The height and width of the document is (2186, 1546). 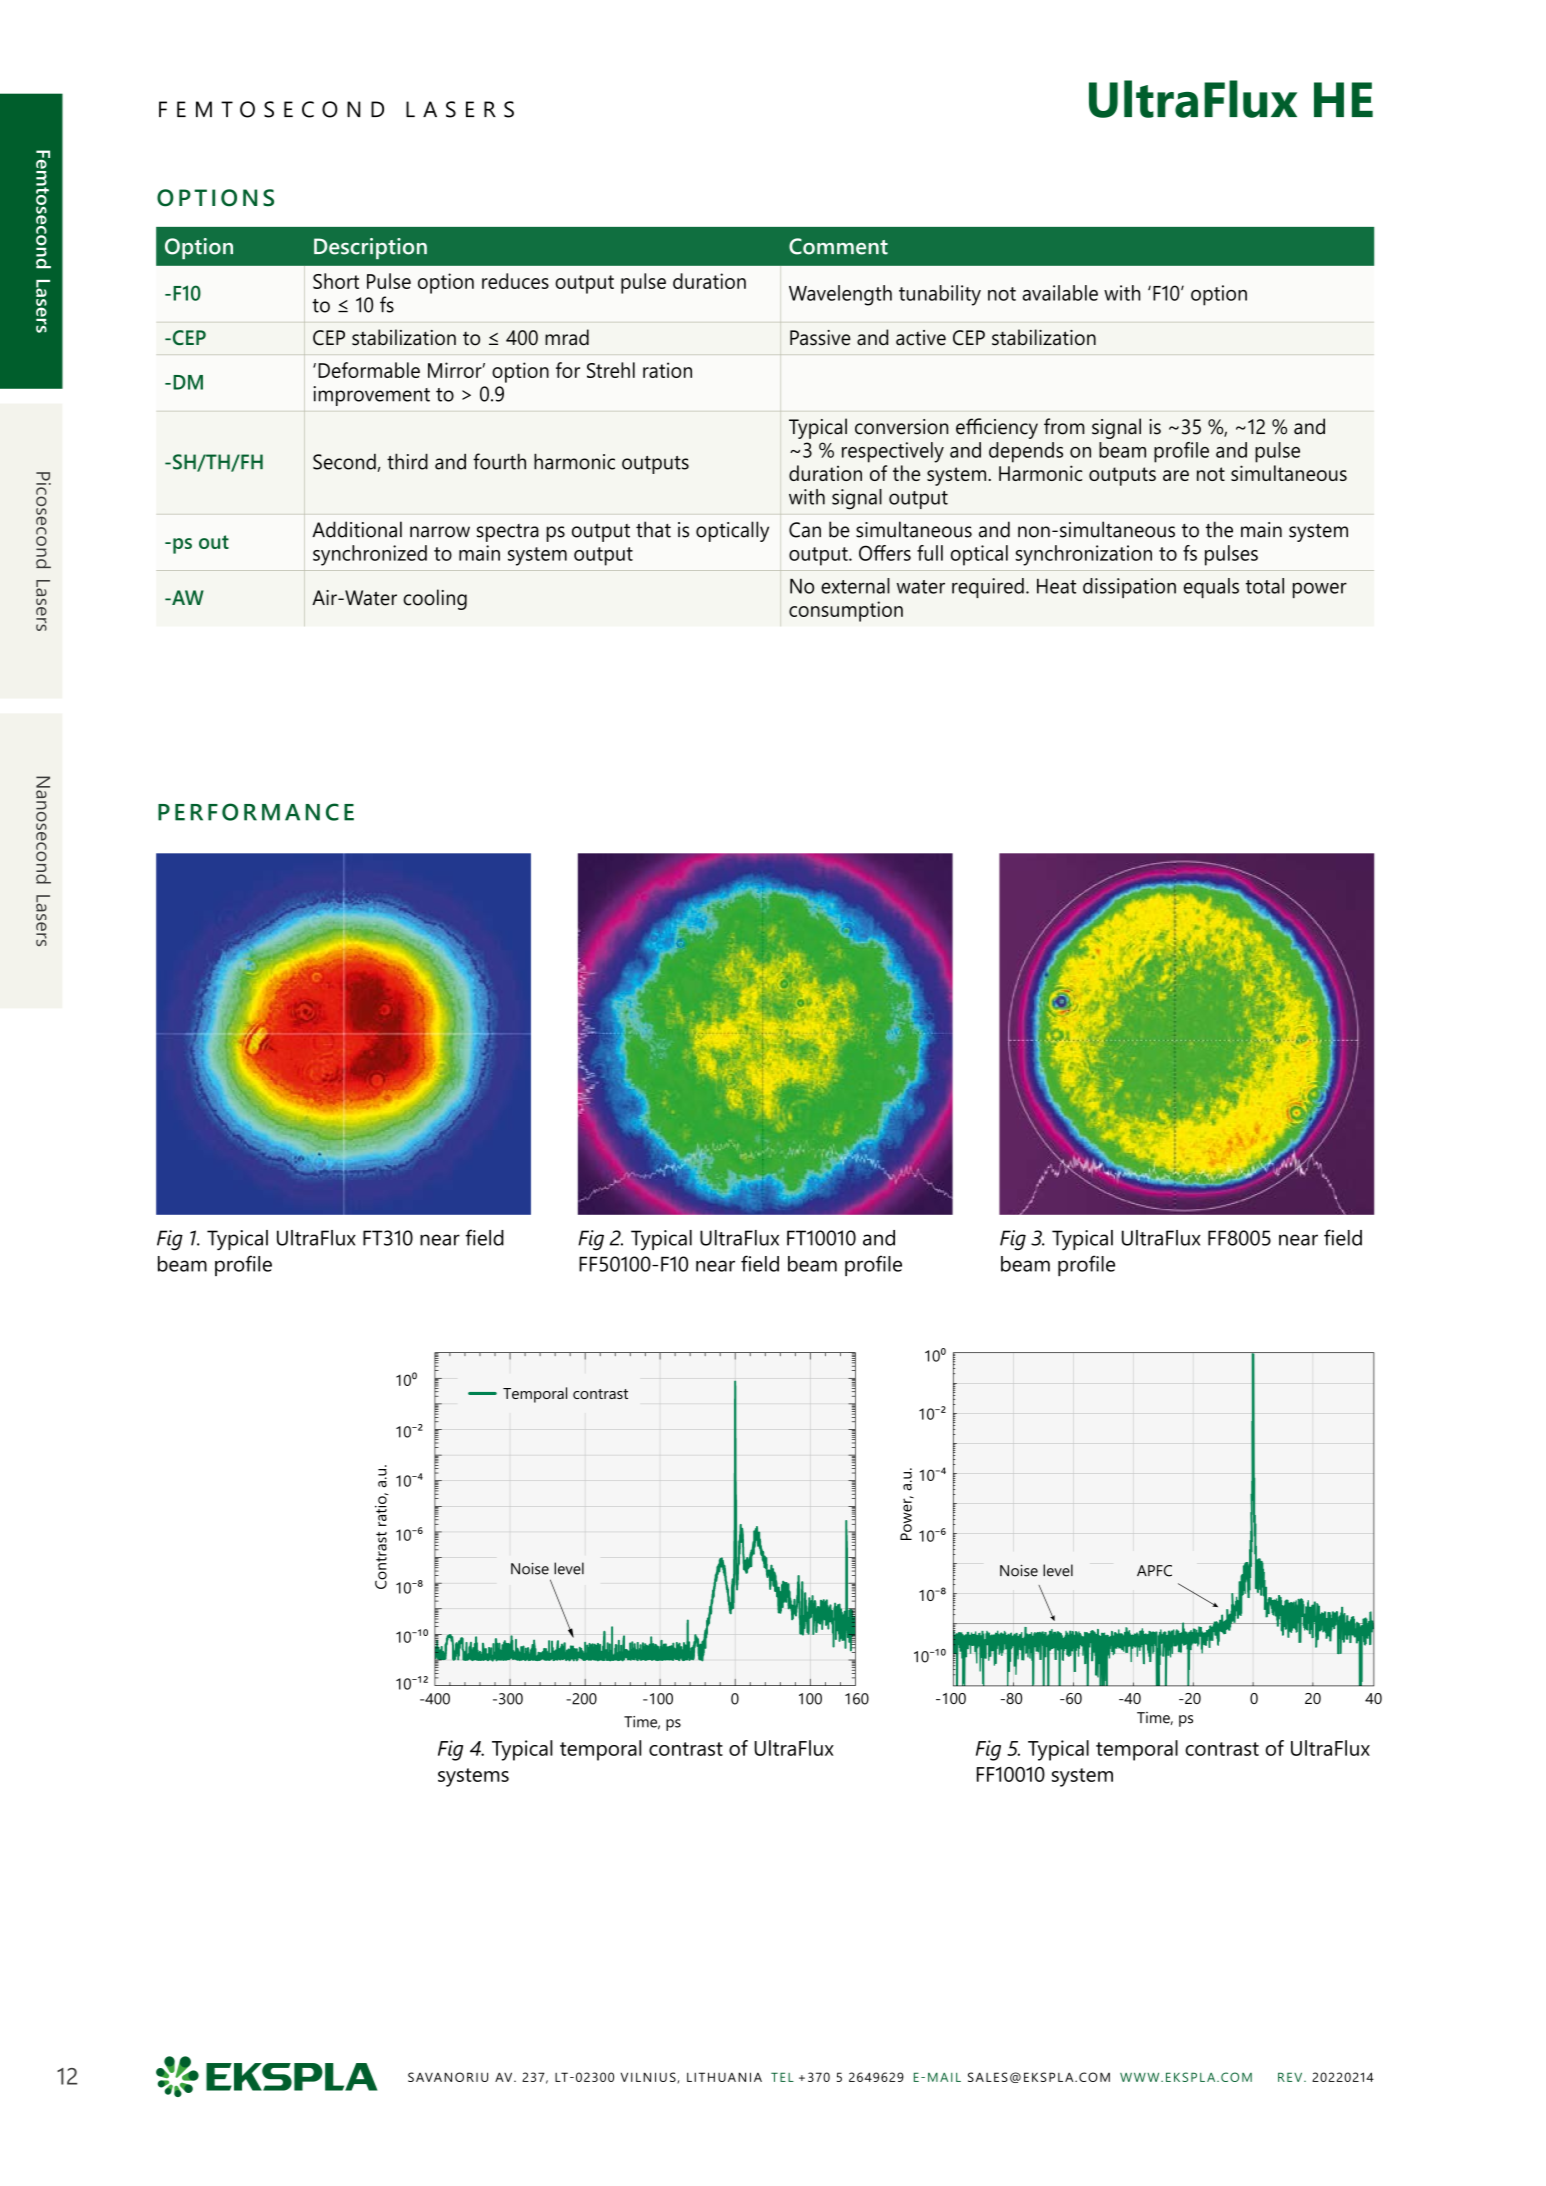 I want to click on Comment, so click(x=838, y=246).
